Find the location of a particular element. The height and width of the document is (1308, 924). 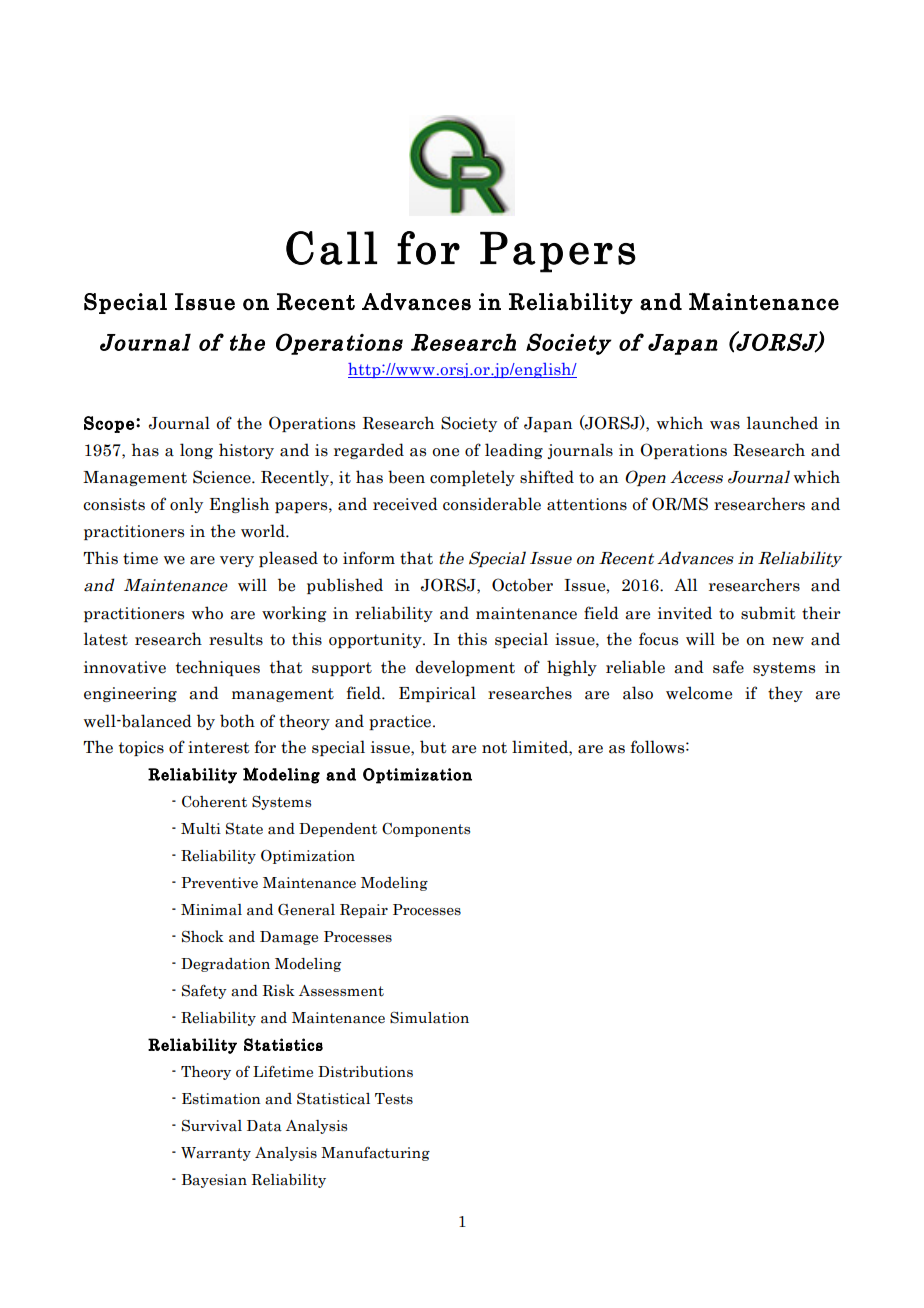

was is located at coordinates (725, 425).
